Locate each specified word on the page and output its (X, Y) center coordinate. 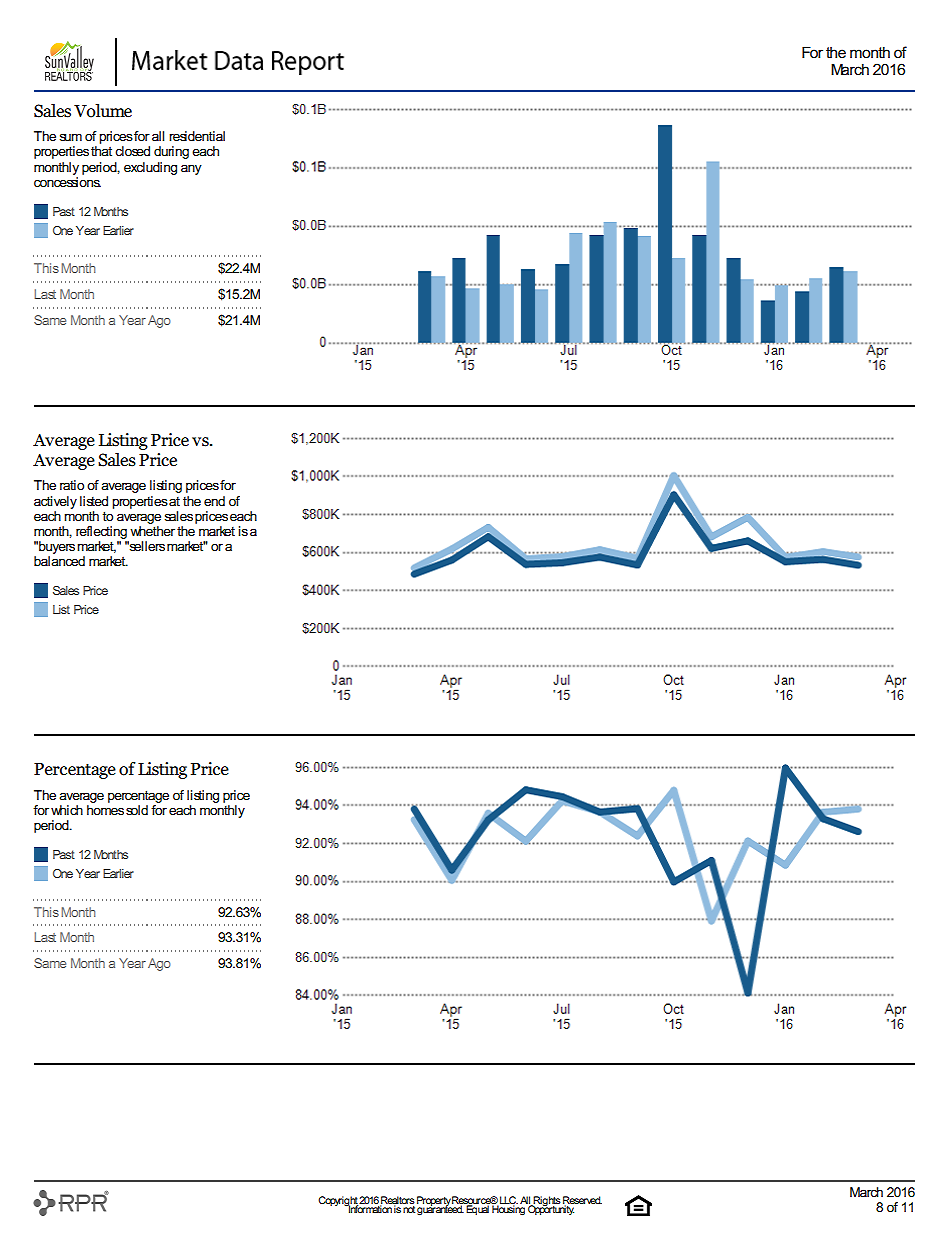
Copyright (339, 1202)
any (191, 169)
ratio (72, 485)
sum (70, 137)
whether (152, 531)
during (171, 152)
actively (55, 502)
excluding (150, 168)
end (214, 501)
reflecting (101, 532)
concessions (67, 180)
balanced (59, 561)
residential (197, 136)
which (67, 810)
